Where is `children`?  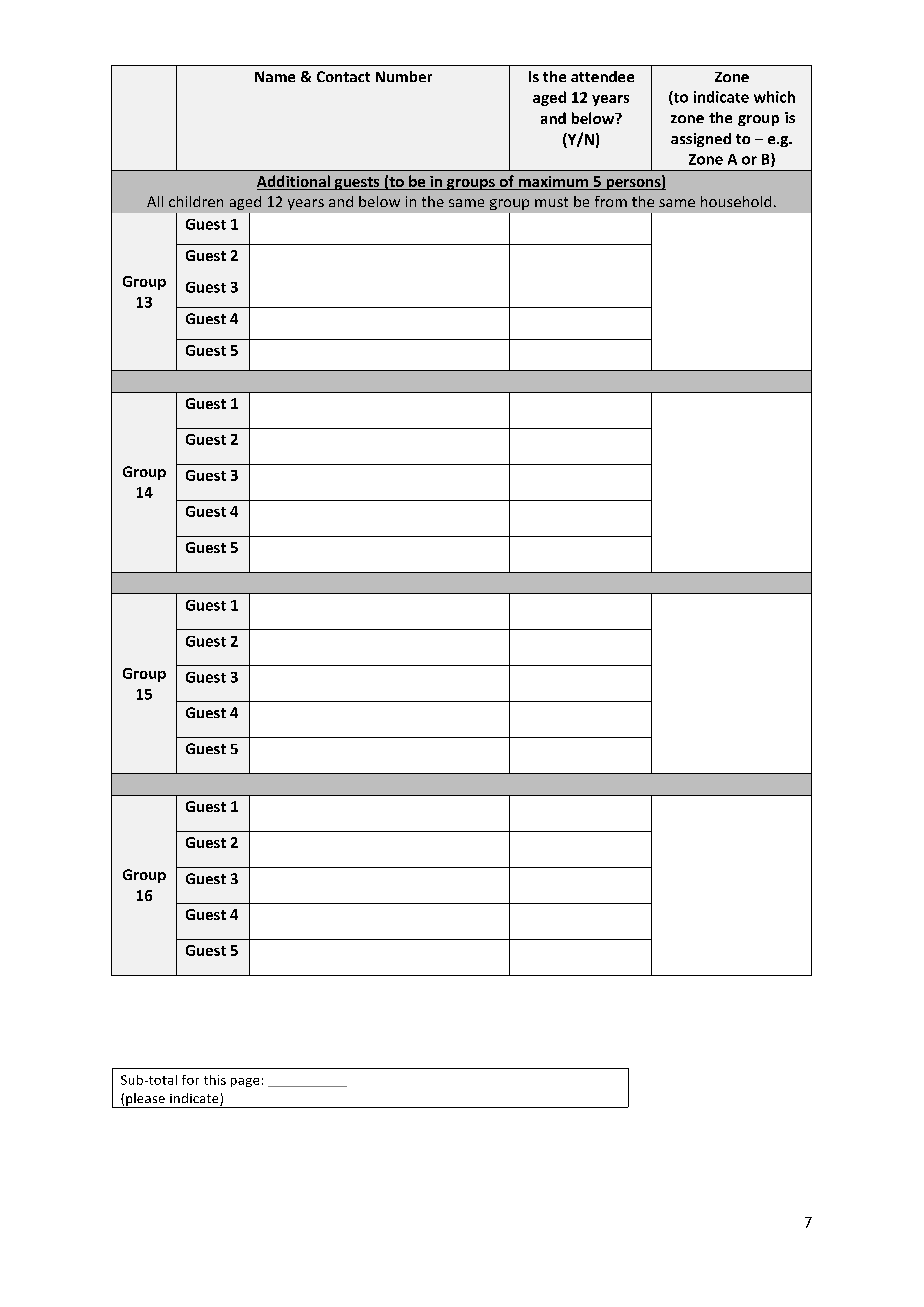 children is located at coordinates (196, 201).
